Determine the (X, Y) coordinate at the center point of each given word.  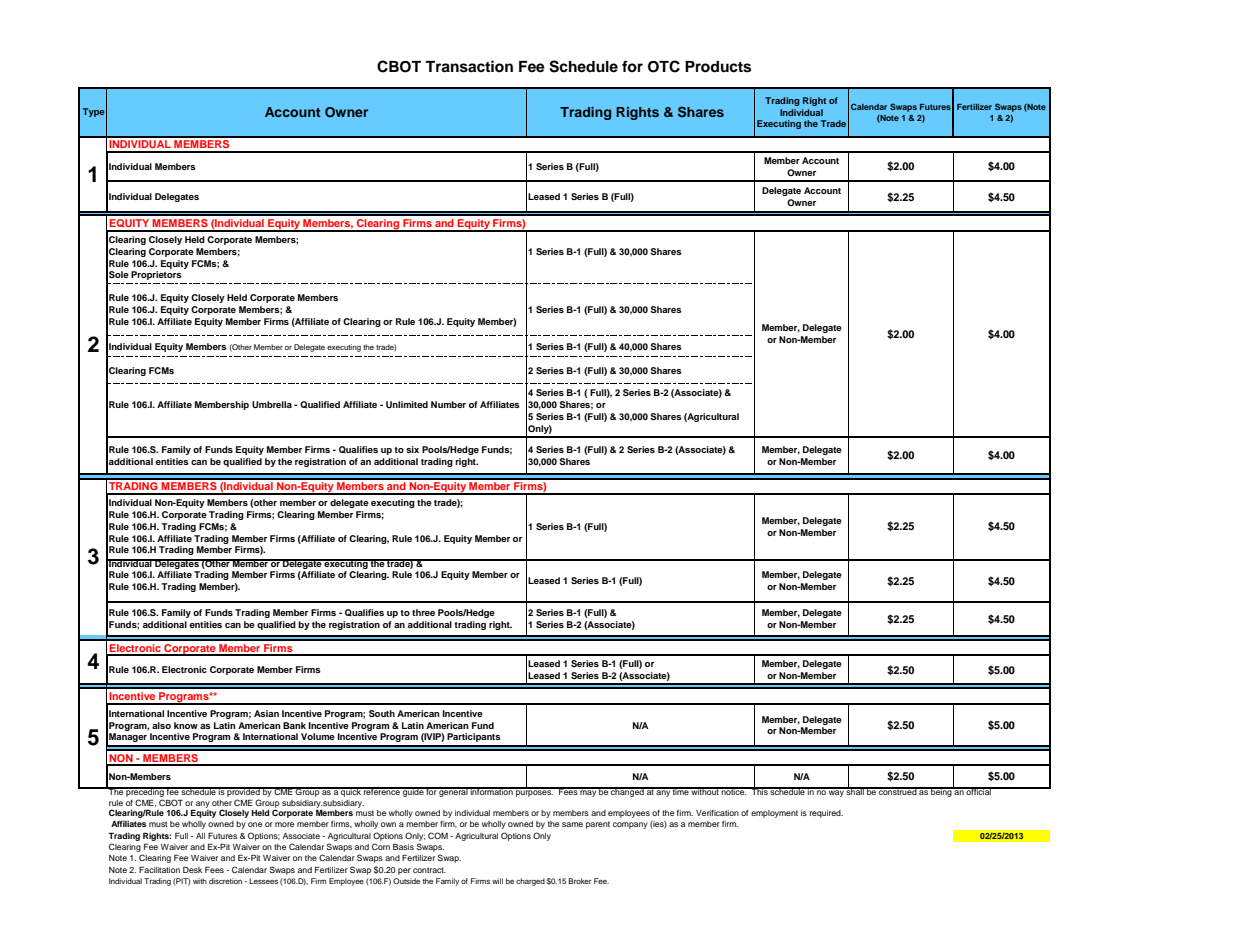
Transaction (469, 66)
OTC (664, 66)
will (497, 881)
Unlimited (407, 404)
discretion (225, 881)
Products (718, 67)
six (412, 449)
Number (448, 404)
